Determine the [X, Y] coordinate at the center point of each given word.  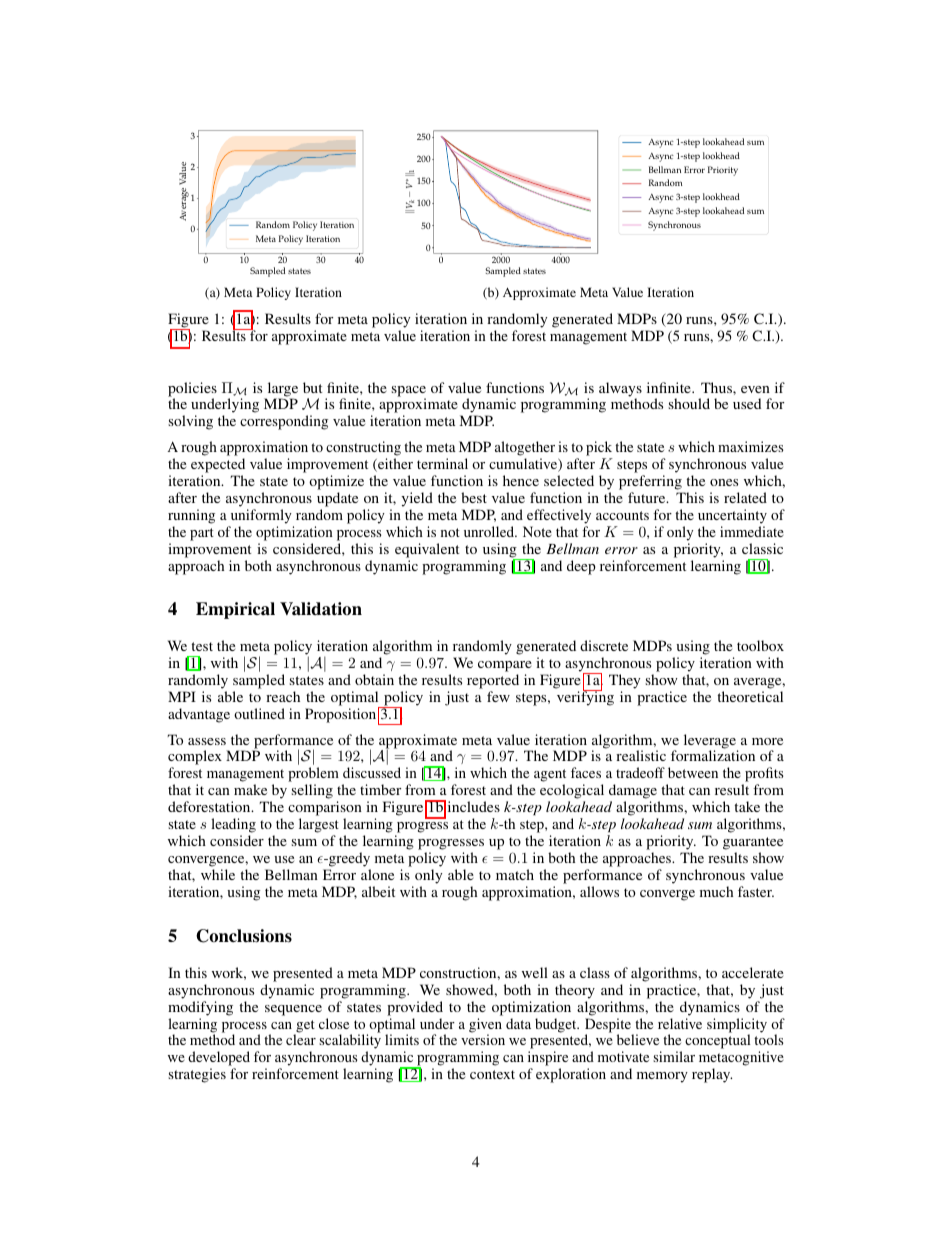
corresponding [284, 422]
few [498, 696]
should [689, 403]
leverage [711, 742]
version [483, 1039]
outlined [259, 713]
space [409, 392]
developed [219, 1060]
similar [674, 1056]
